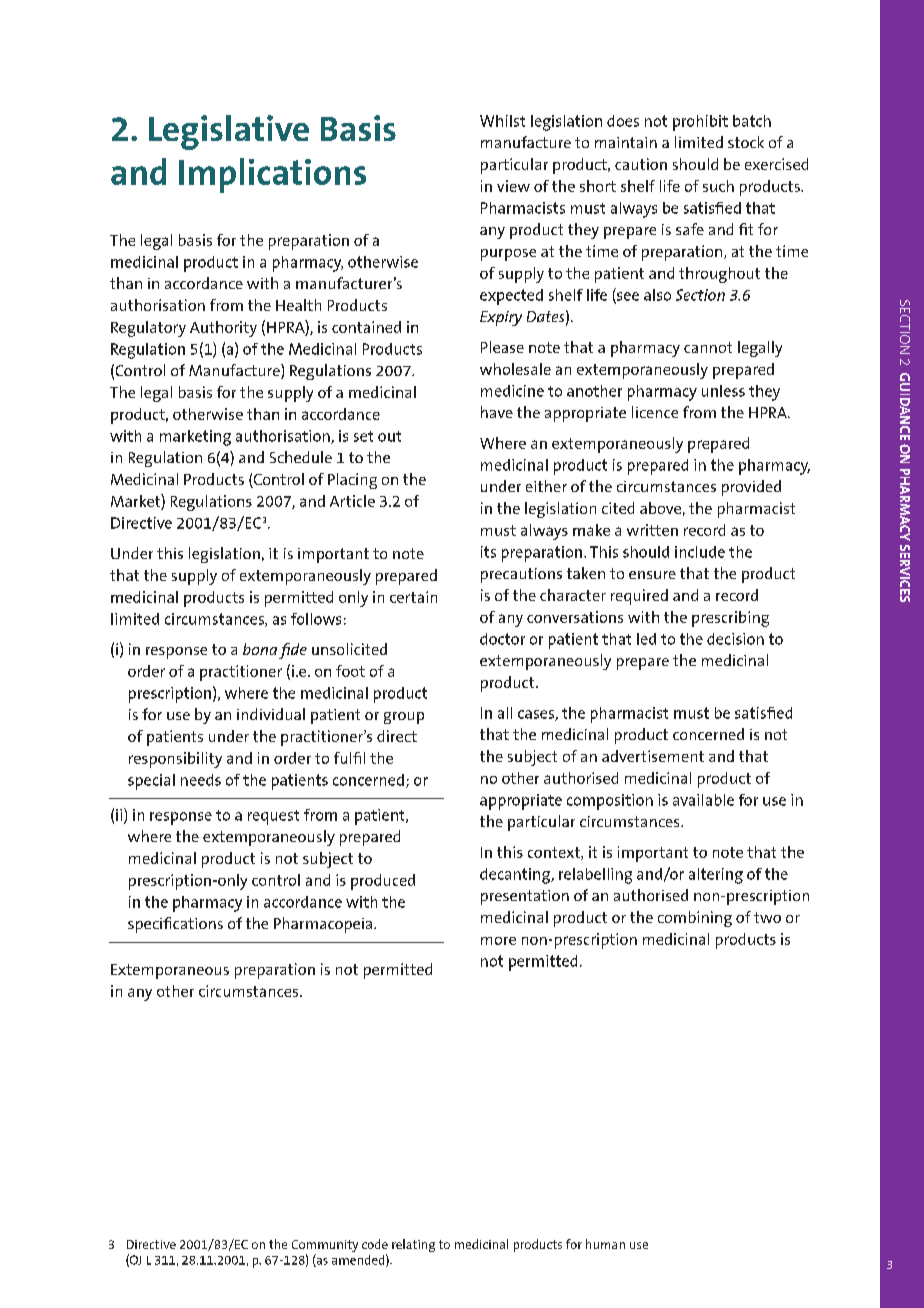 Image resolution: width=924 pixels, height=1308 pixels. I want to click on combining, so click(695, 919).
